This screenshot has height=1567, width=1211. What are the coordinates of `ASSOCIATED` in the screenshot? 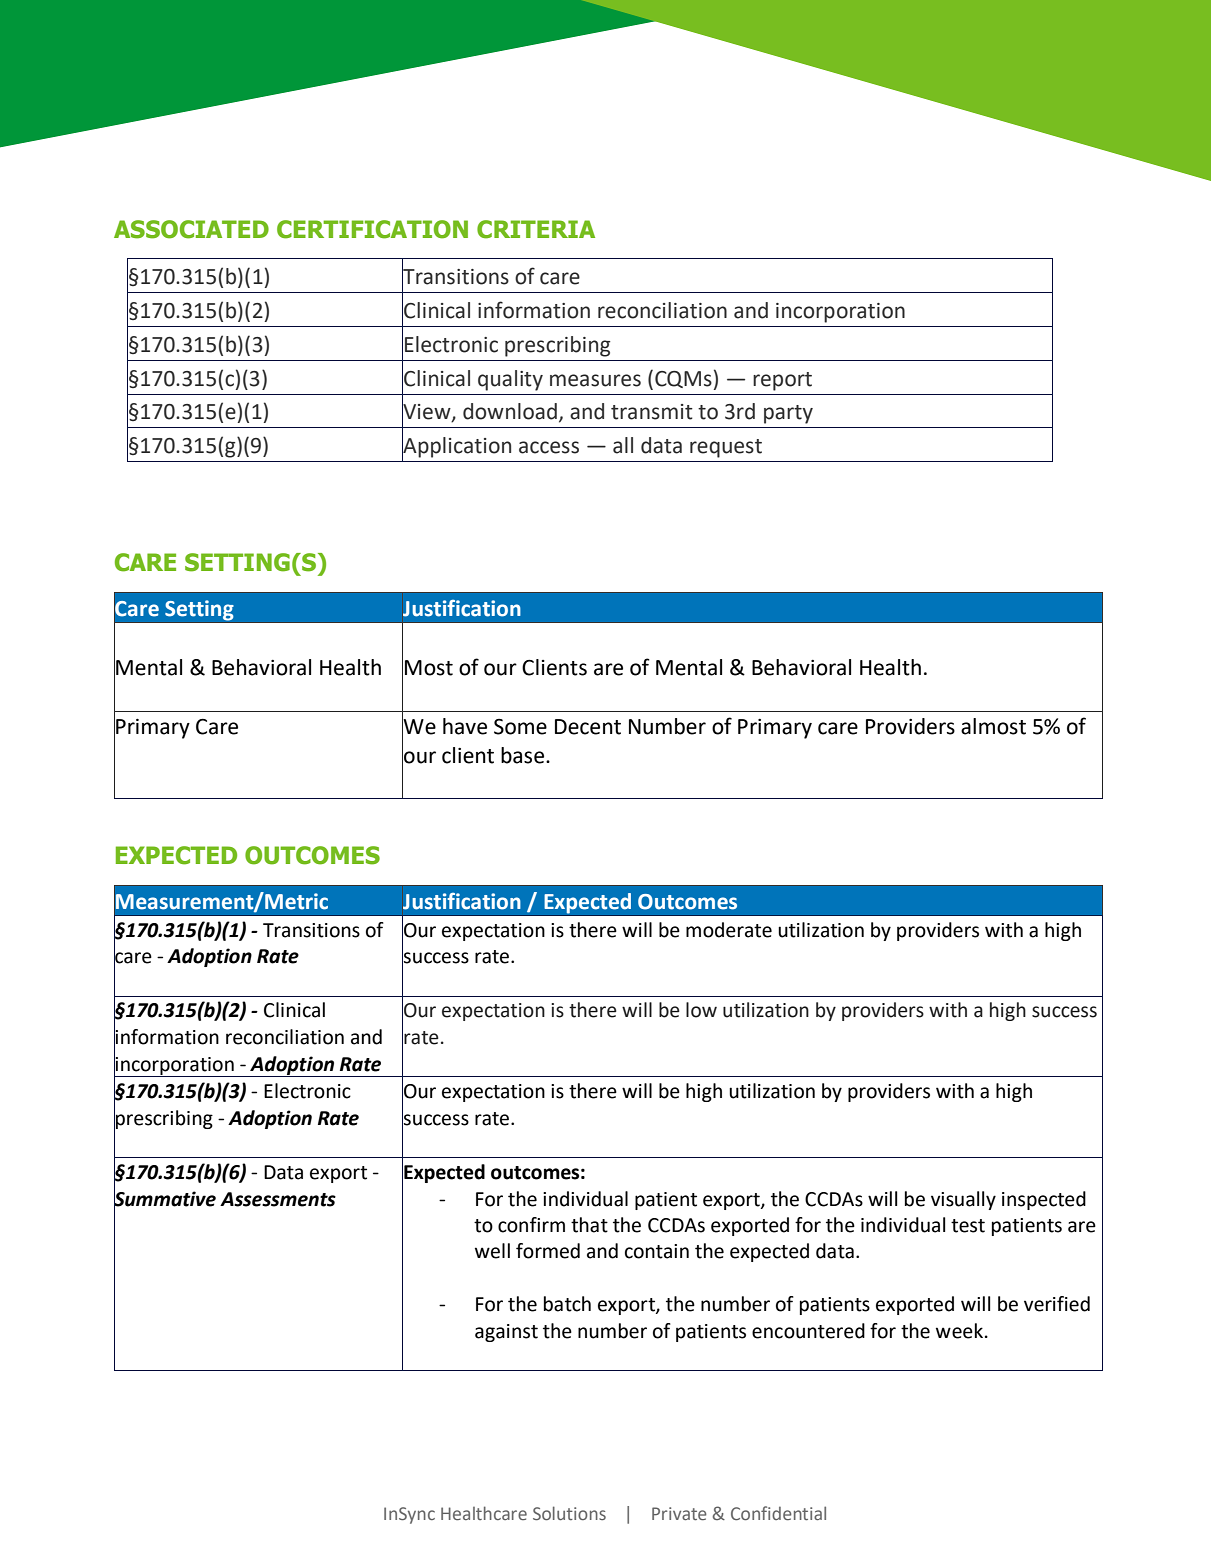 It's located at (191, 229).
